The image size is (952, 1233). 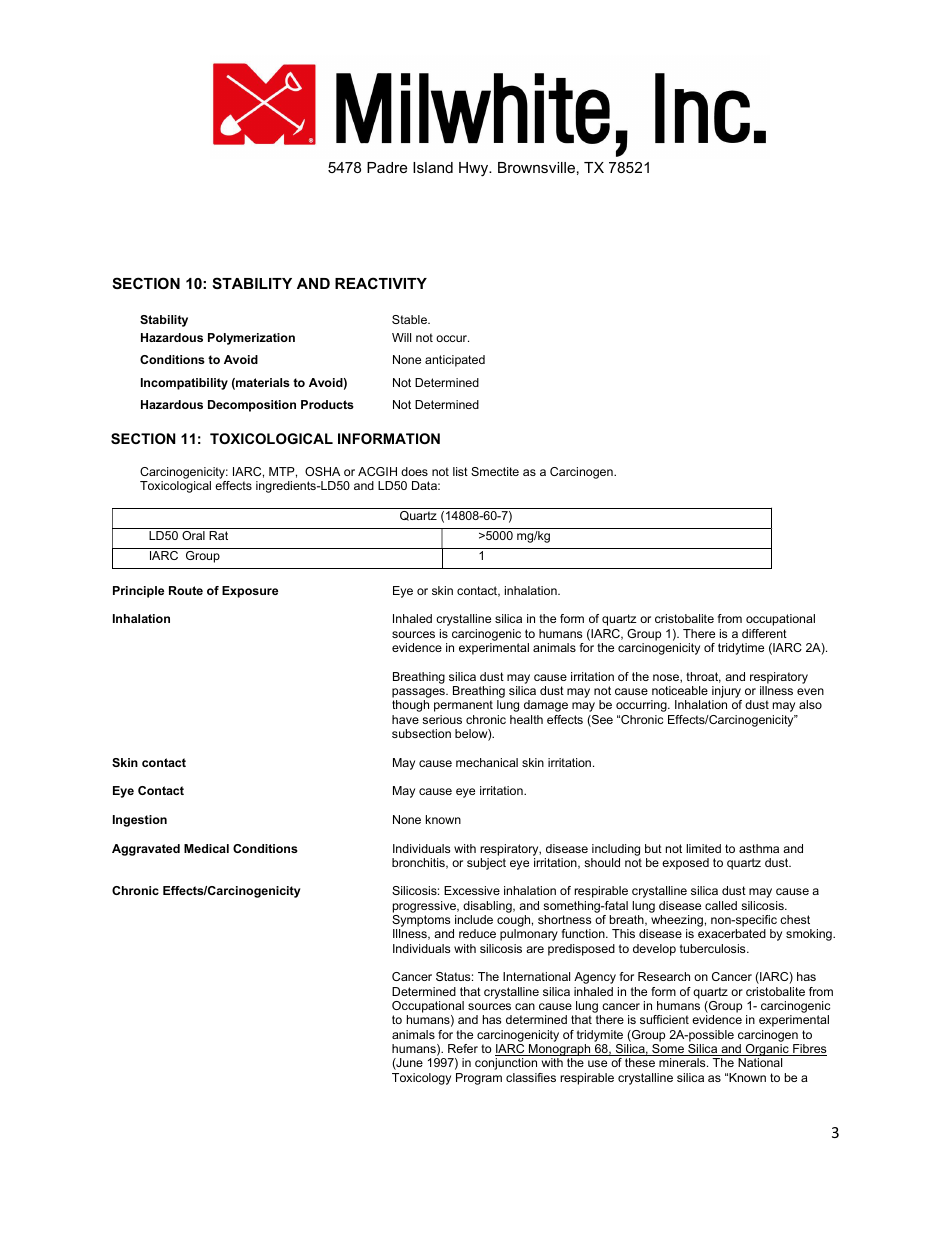 What do you see at coordinates (419, 694) in the screenshot?
I see `passages` at bounding box center [419, 694].
